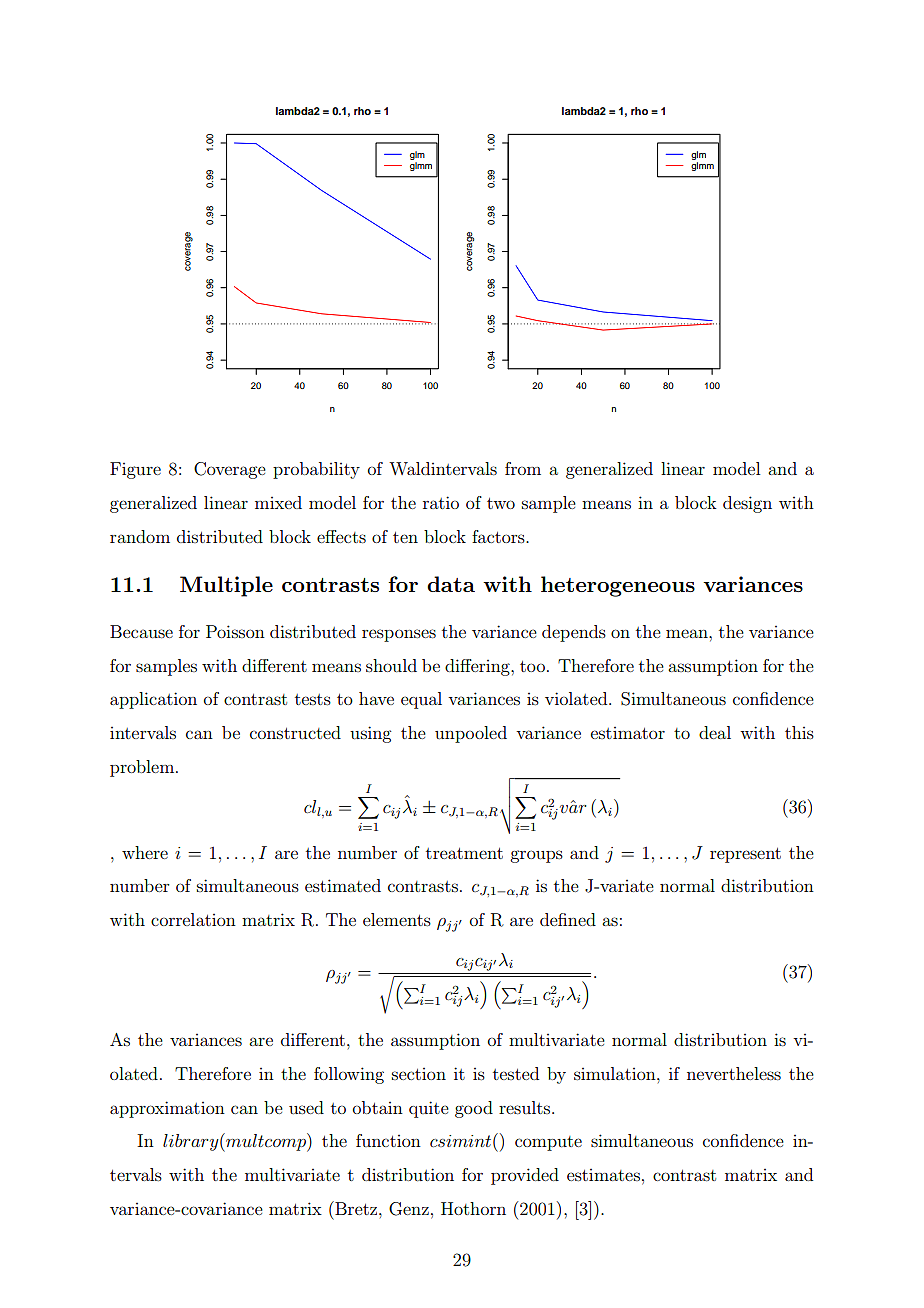  Describe the element at coordinates (145, 852) in the image. I see `where` at that location.
